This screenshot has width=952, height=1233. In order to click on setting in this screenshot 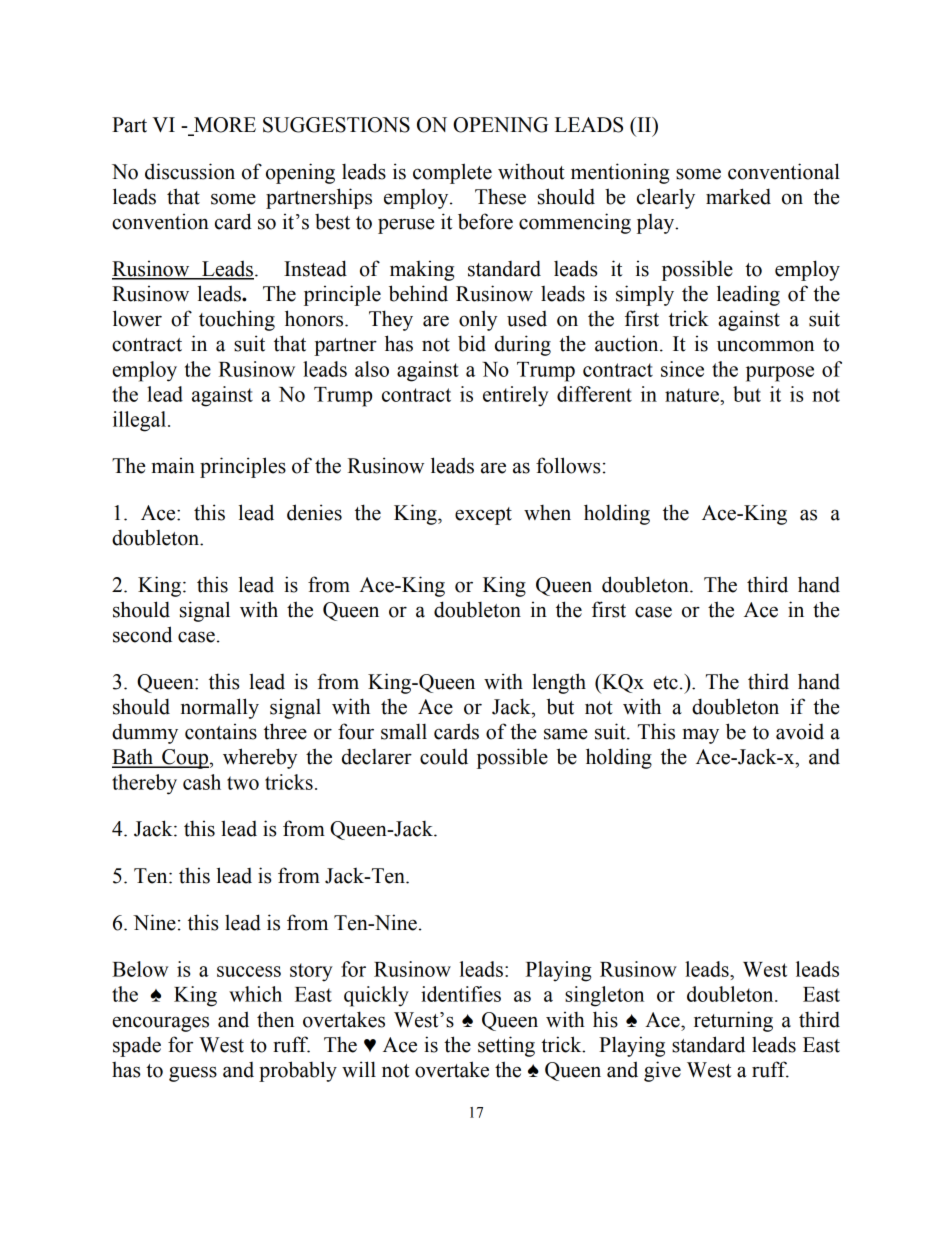, I will do `click(506, 1046)`.
